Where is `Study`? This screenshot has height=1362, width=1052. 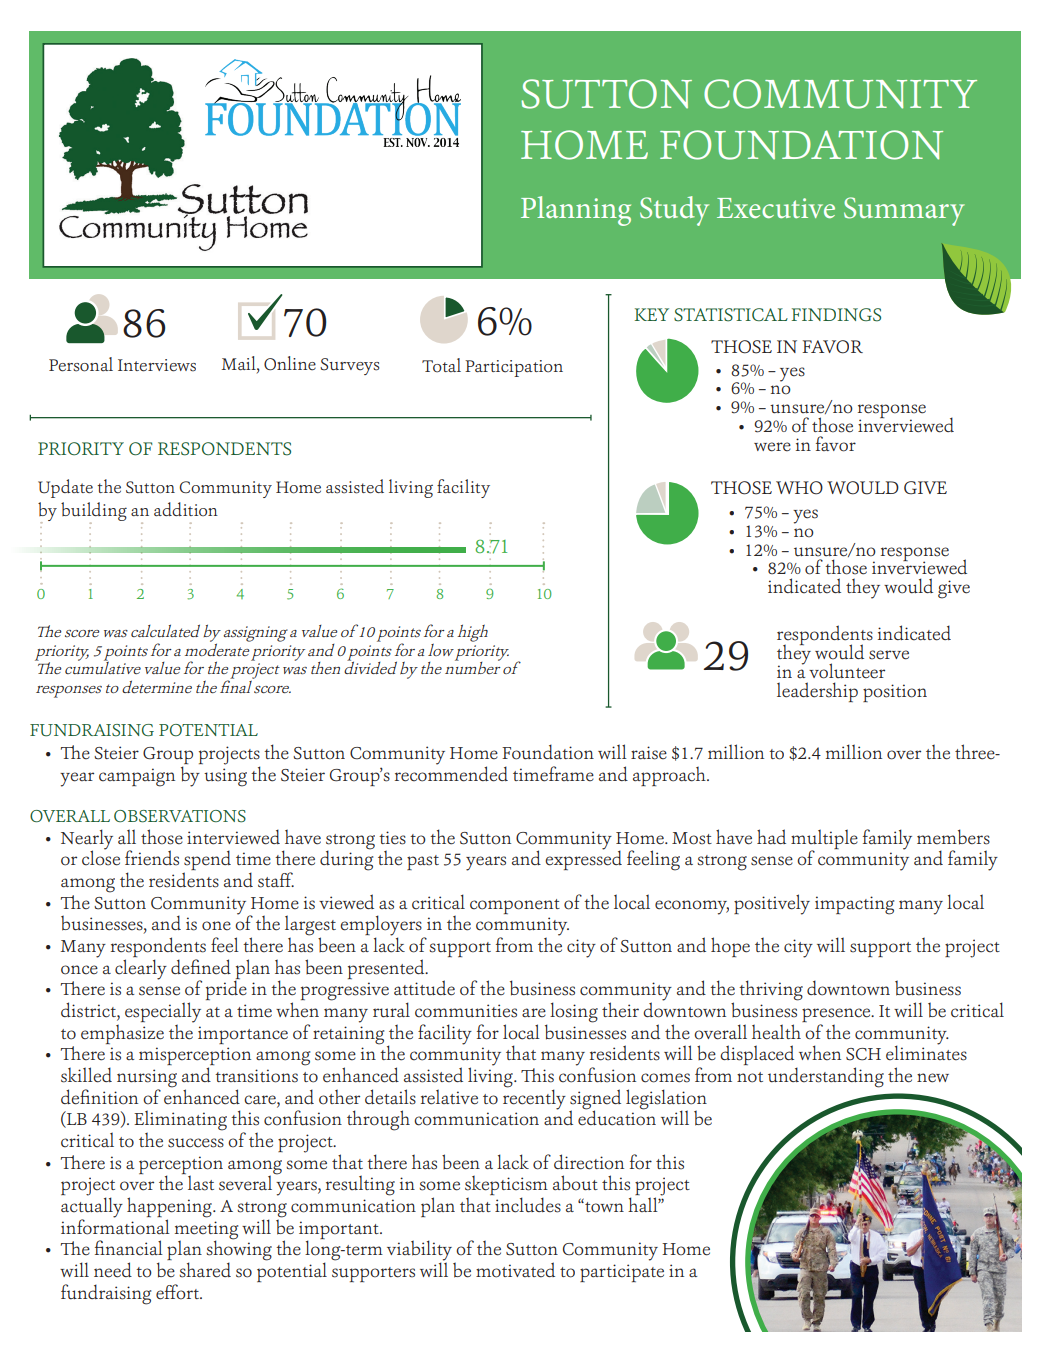
Study is located at coordinates (674, 211).
